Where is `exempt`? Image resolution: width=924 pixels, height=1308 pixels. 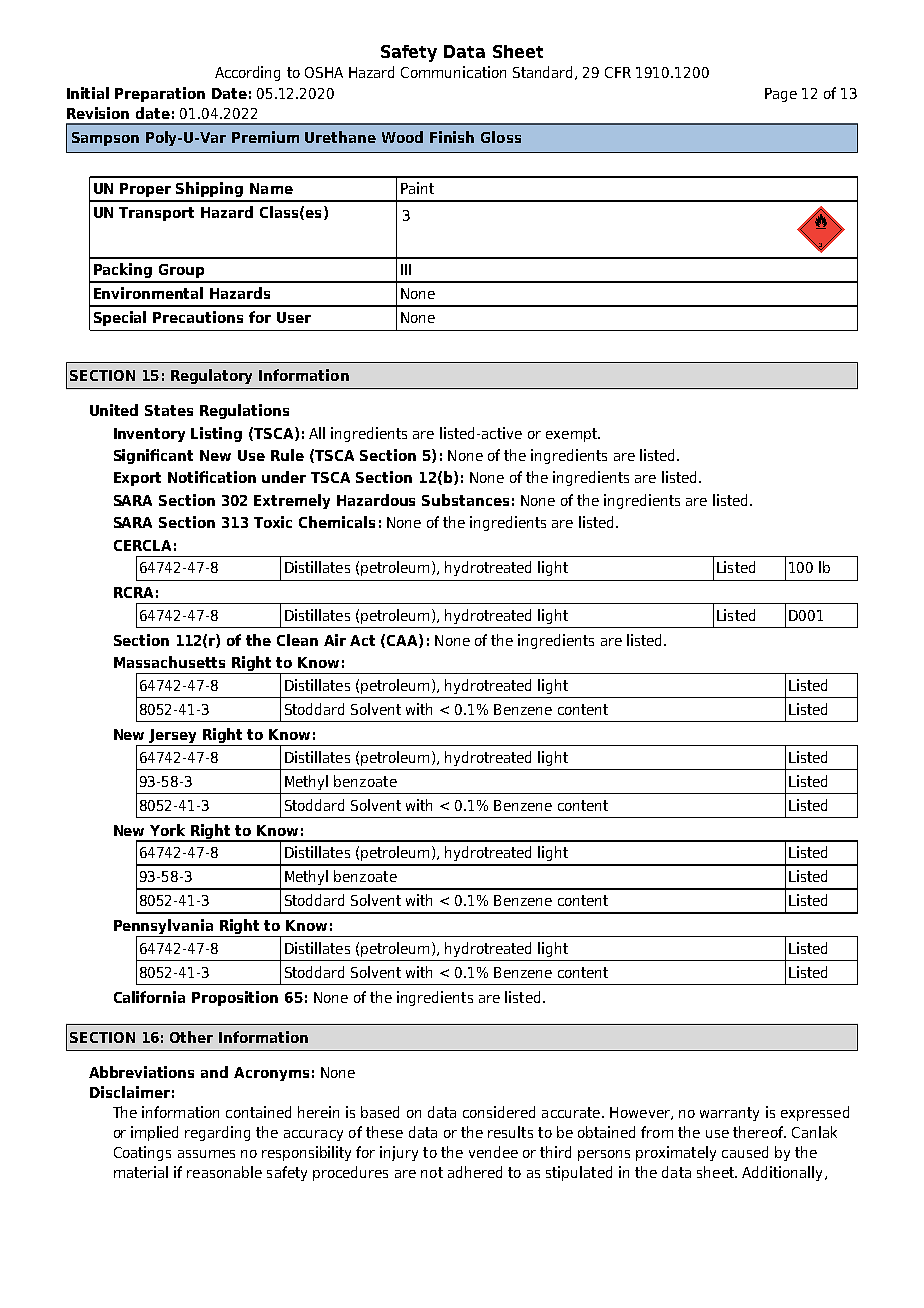
exempt is located at coordinates (572, 435).
